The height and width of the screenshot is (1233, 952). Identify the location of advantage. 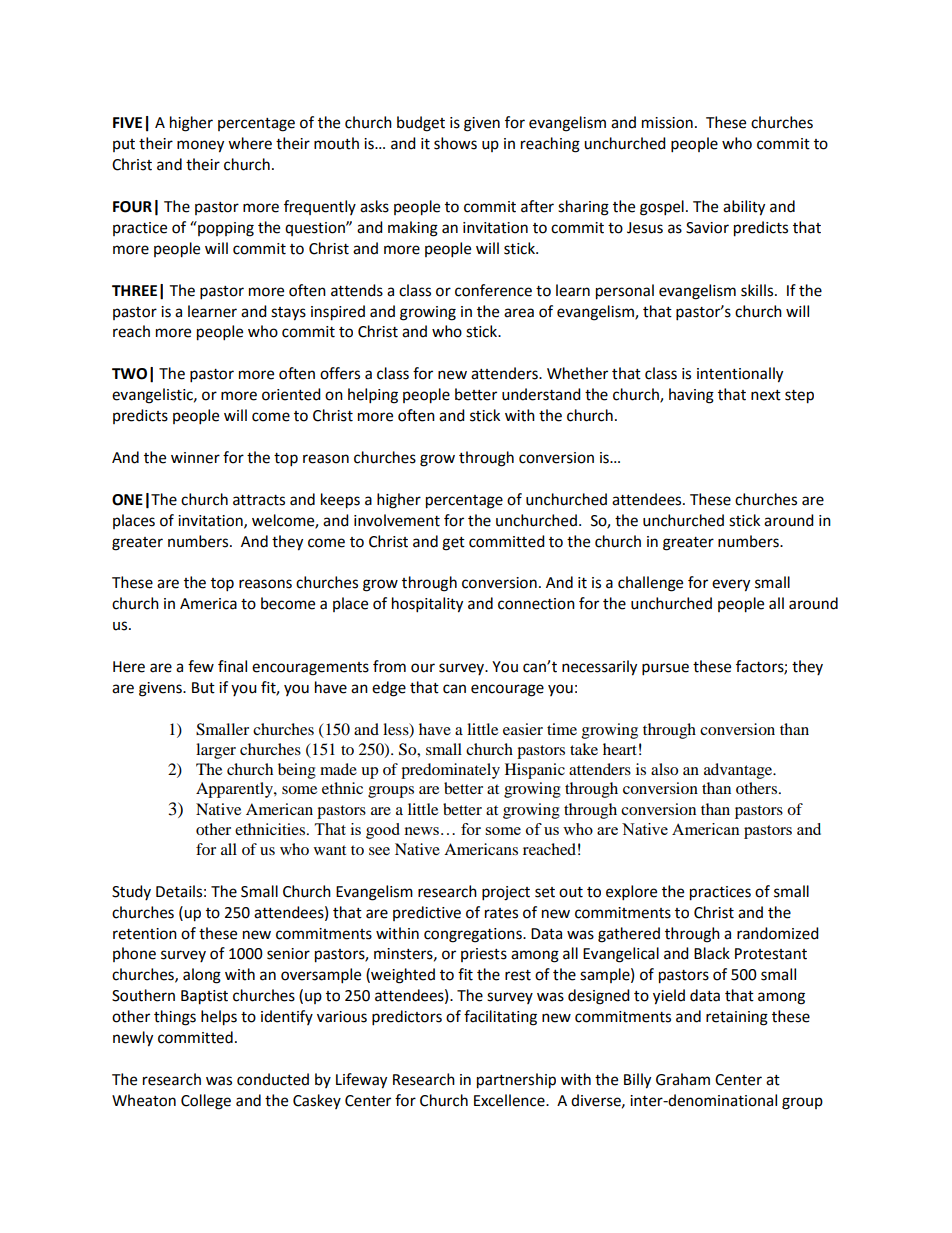
(739, 771).
